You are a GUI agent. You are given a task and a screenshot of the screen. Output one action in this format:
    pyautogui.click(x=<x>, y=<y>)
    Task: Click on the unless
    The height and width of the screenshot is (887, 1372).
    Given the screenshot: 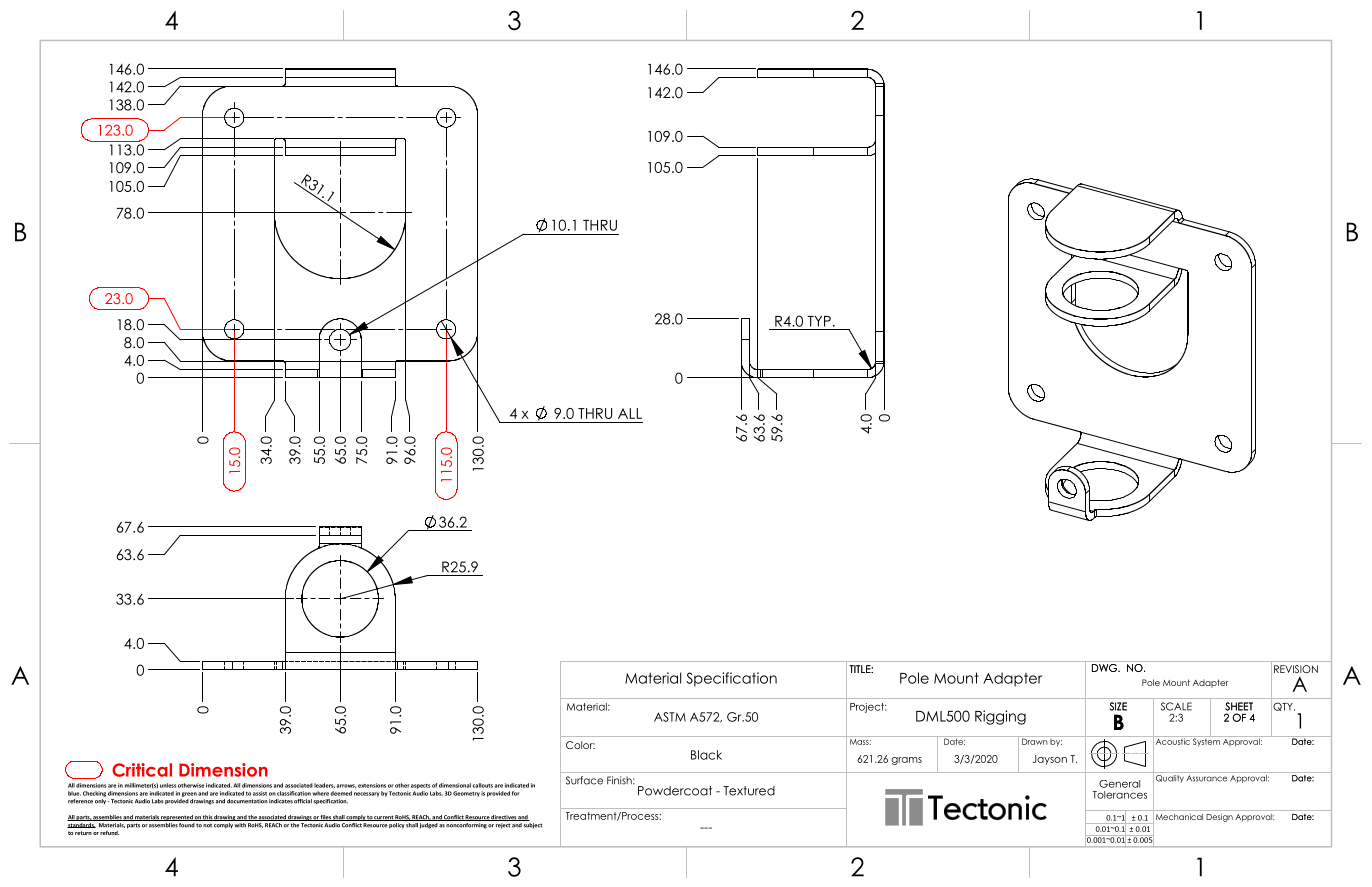 What is the action you would take?
    pyautogui.click(x=168, y=785)
